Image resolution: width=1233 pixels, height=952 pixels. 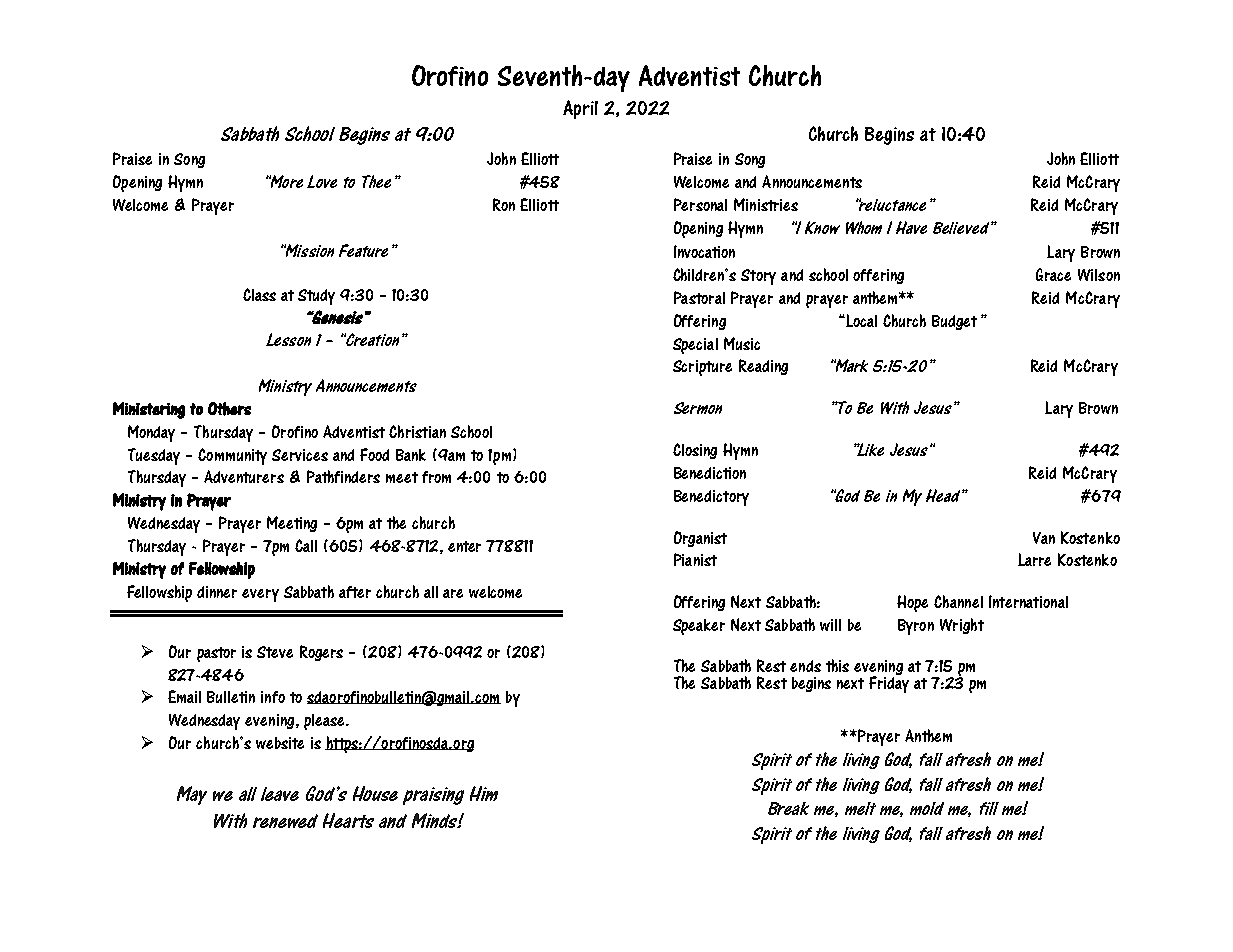 What do you see at coordinates (260, 595) in the page?
I see `every` at bounding box center [260, 595].
